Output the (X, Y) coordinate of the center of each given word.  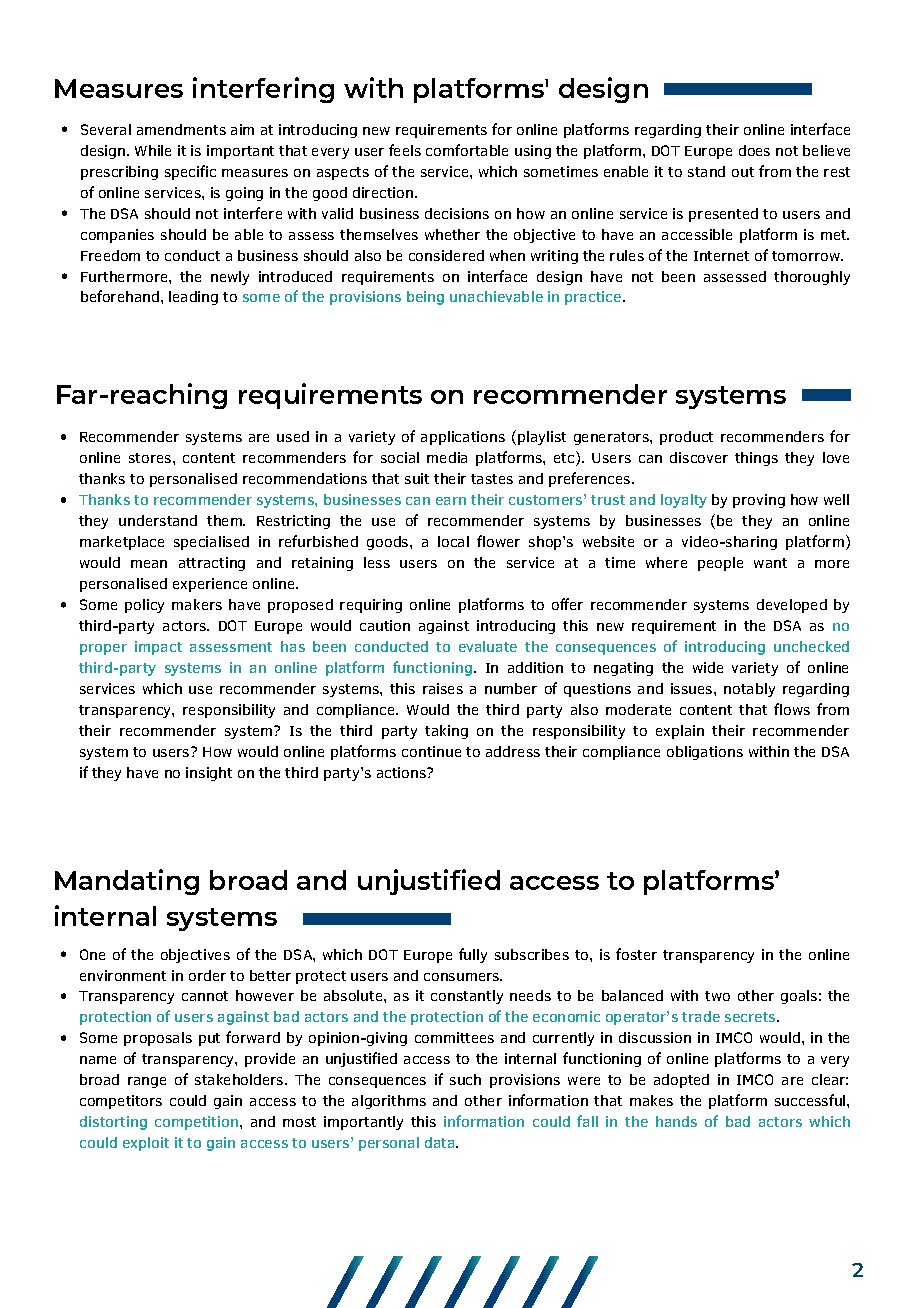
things (756, 459)
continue (431, 751)
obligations (705, 753)
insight (209, 774)
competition (196, 1123)
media (447, 457)
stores (150, 458)
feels (405, 150)
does (754, 150)
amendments (181, 129)
